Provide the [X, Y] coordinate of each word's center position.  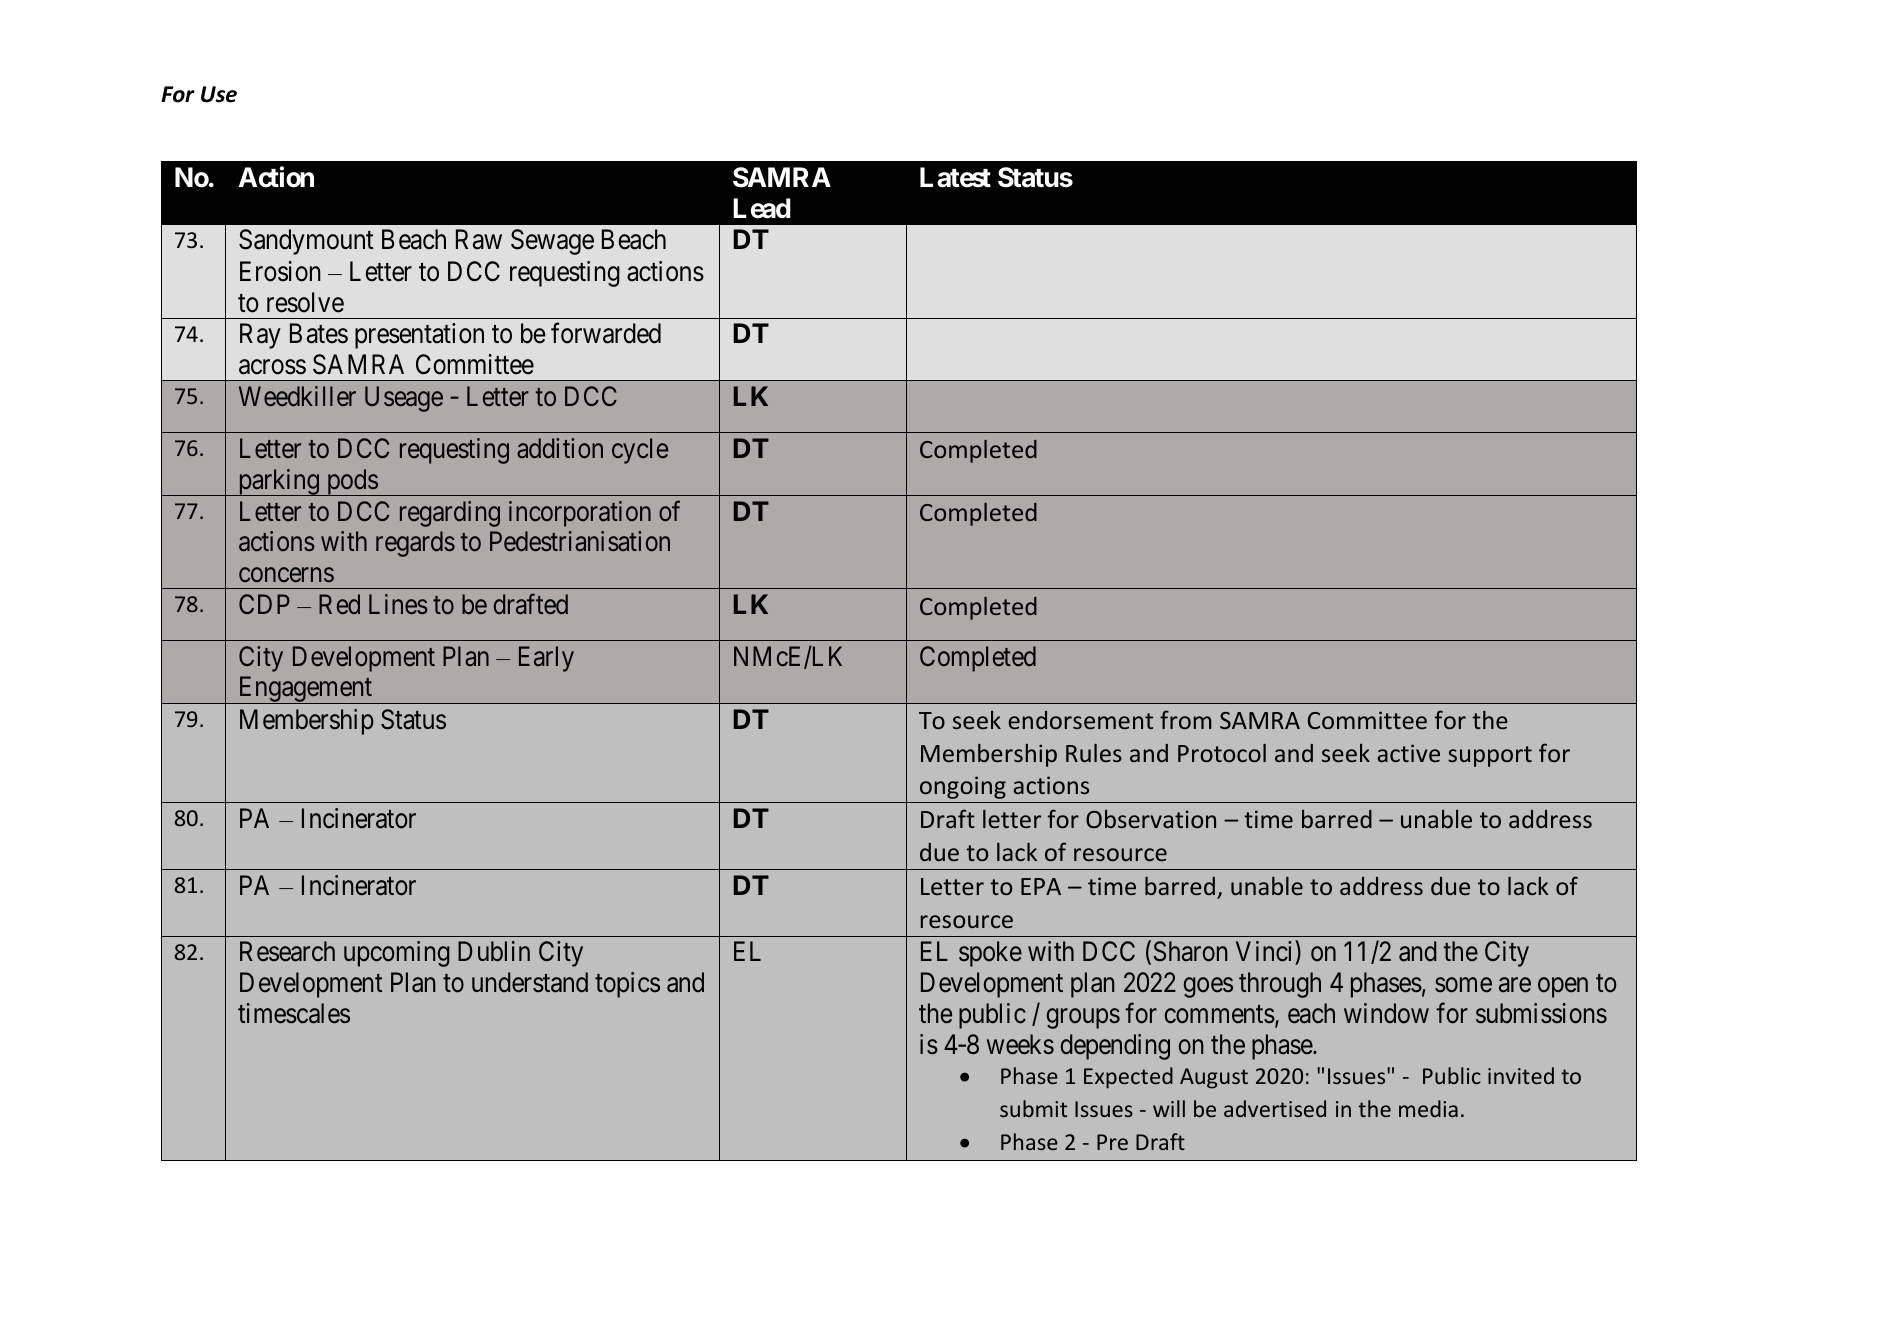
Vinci [1266, 953]
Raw [479, 240]
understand [530, 982]
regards [415, 544]
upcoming [397, 954]
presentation [419, 336]
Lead [762, 208]
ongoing [963, 787]
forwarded [606, 333]
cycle [640, 451]
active [1408, 753]
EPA [1041, 886]
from [1185, 719]
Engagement [305, 690]
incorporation [580, 514]
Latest [955, 177]
